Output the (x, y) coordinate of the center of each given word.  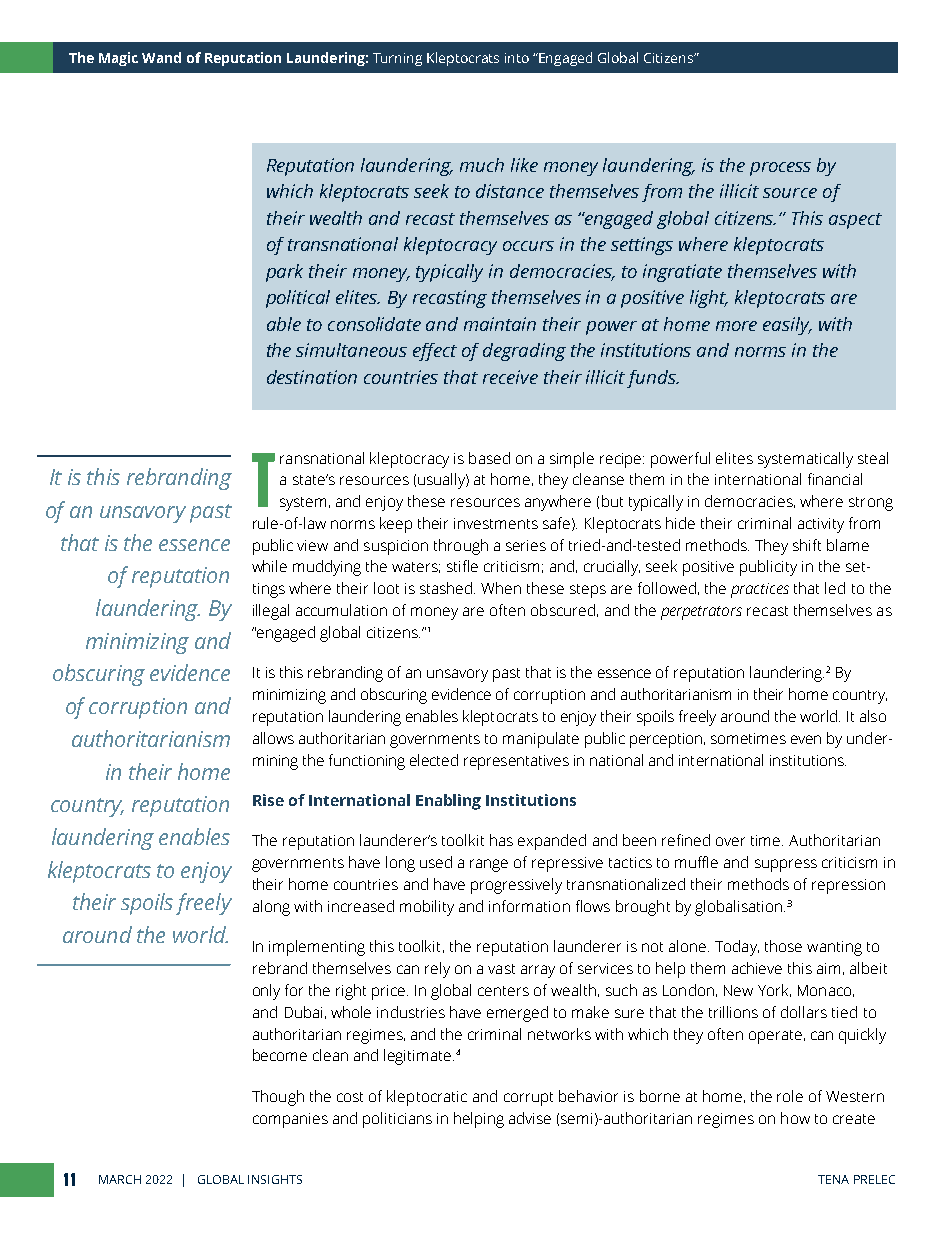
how (795, 1118)
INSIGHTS (275, 1179)
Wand (161, 57)
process (780, 169)
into (517, 58)
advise (530, 1118)
